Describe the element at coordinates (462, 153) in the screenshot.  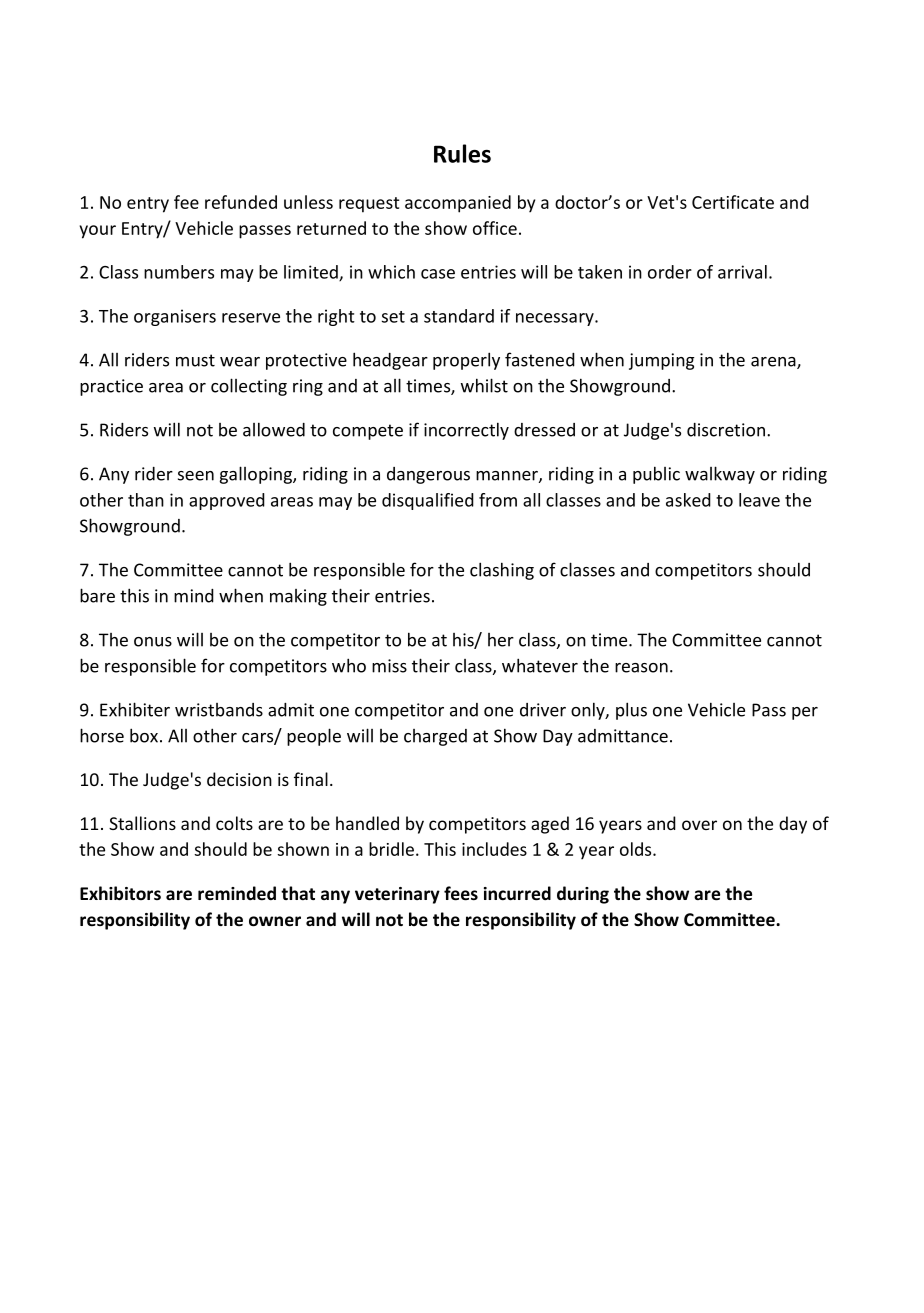
I see `Rules` at that location.
